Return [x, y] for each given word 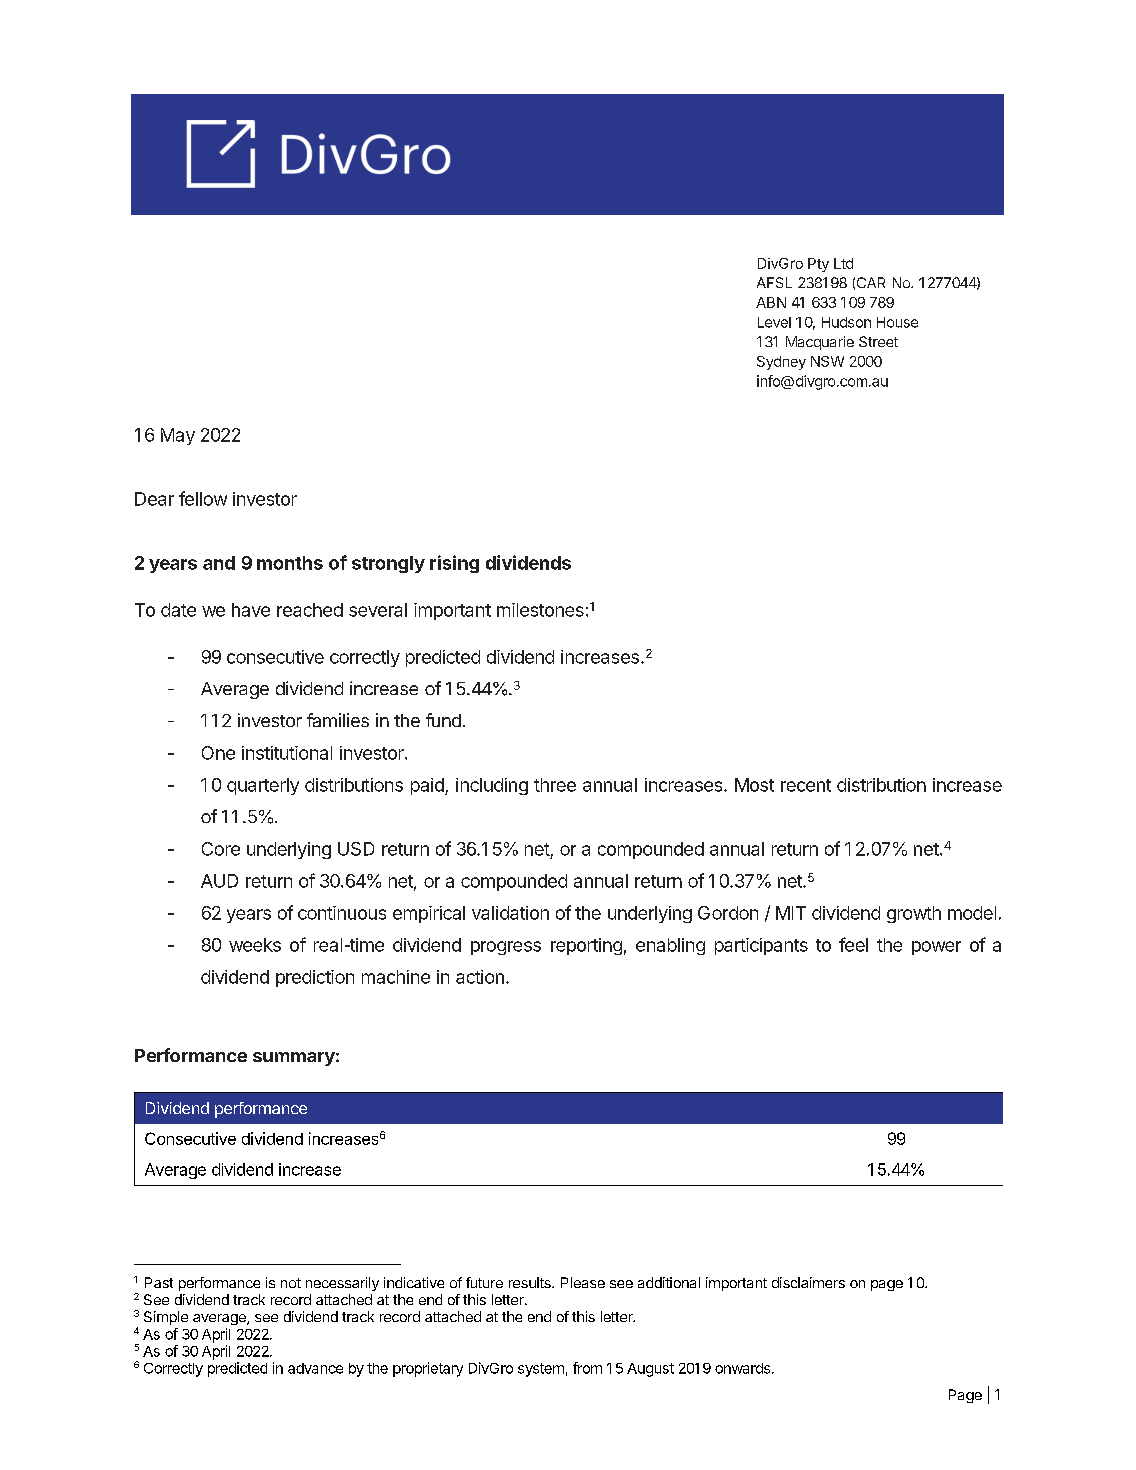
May [178, 436]
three [555, 785]
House [897, 322]
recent [806, 785]
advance [315, 1368]
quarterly [263, 786]
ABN [771, 302]
